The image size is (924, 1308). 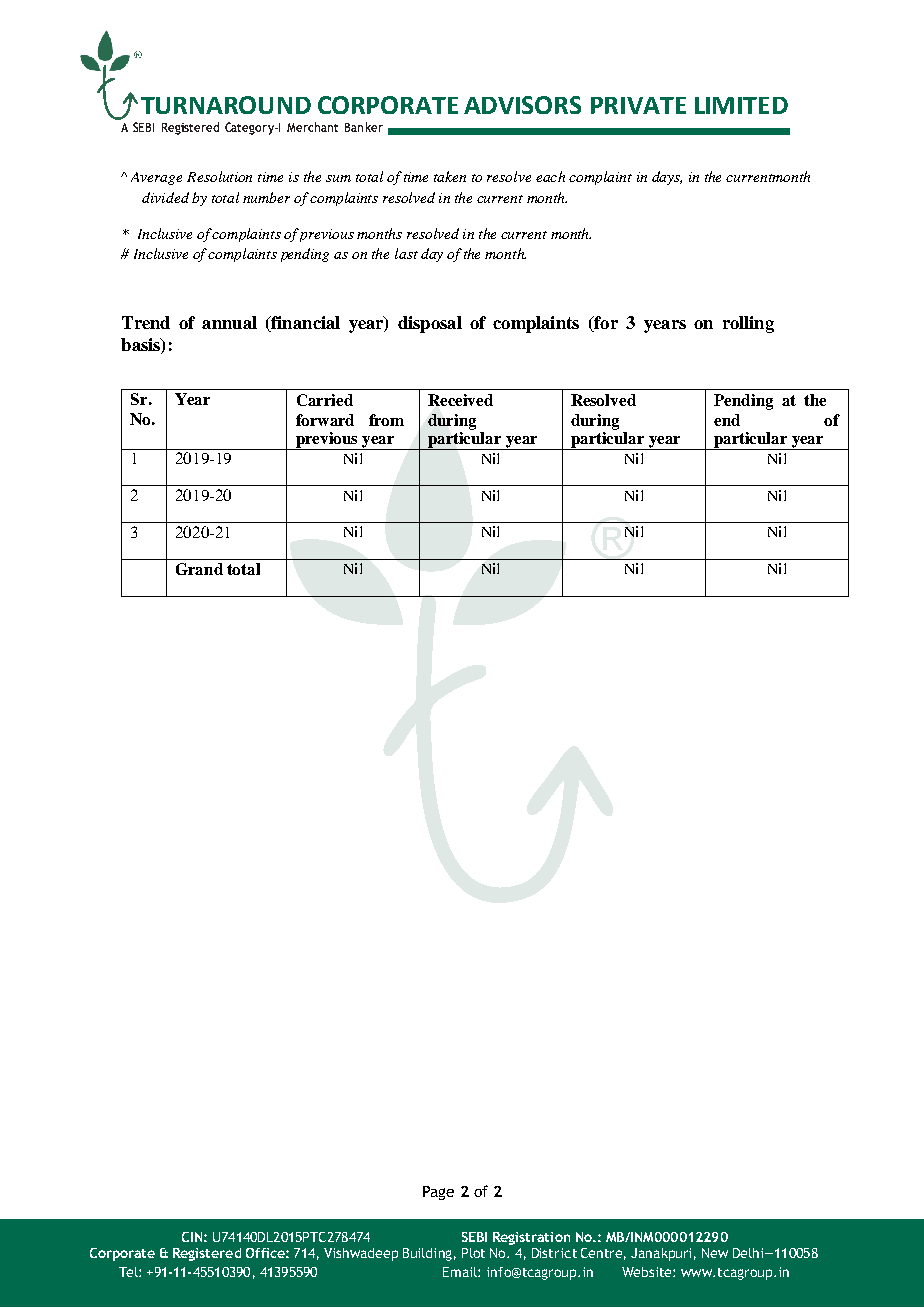 What do you see at coordinates (427, 1254) in the image?
I see `Building` at bounding box center [427, 1254].
